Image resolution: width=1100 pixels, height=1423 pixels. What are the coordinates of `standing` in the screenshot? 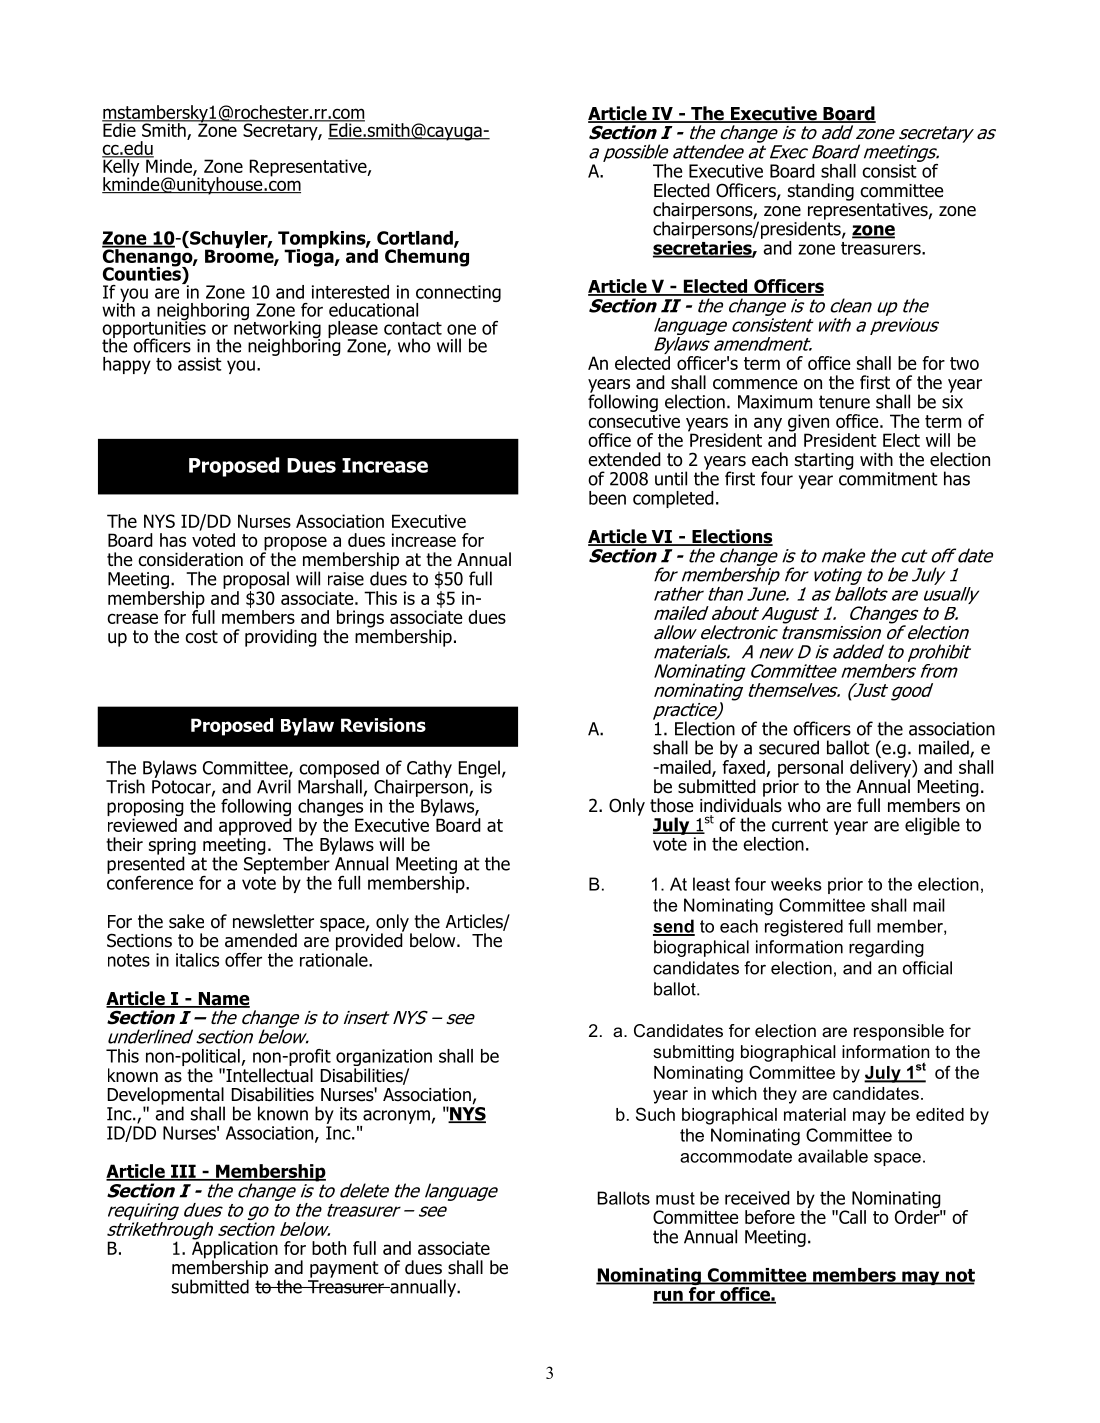 It's located at (821, 192).
